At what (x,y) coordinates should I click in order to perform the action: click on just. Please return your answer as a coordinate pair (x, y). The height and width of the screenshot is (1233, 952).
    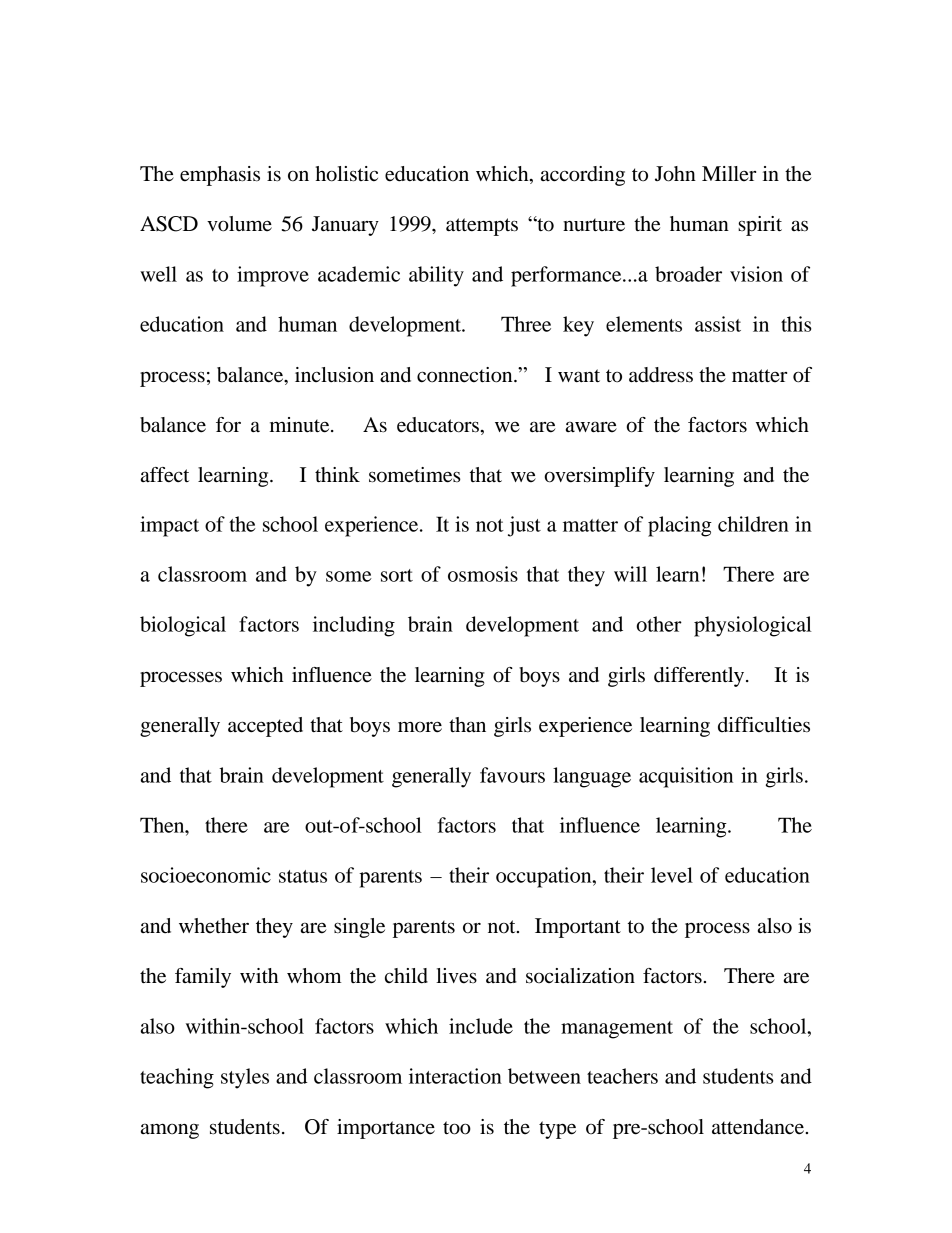
    Looking at the image, I should click on (524, 526).
